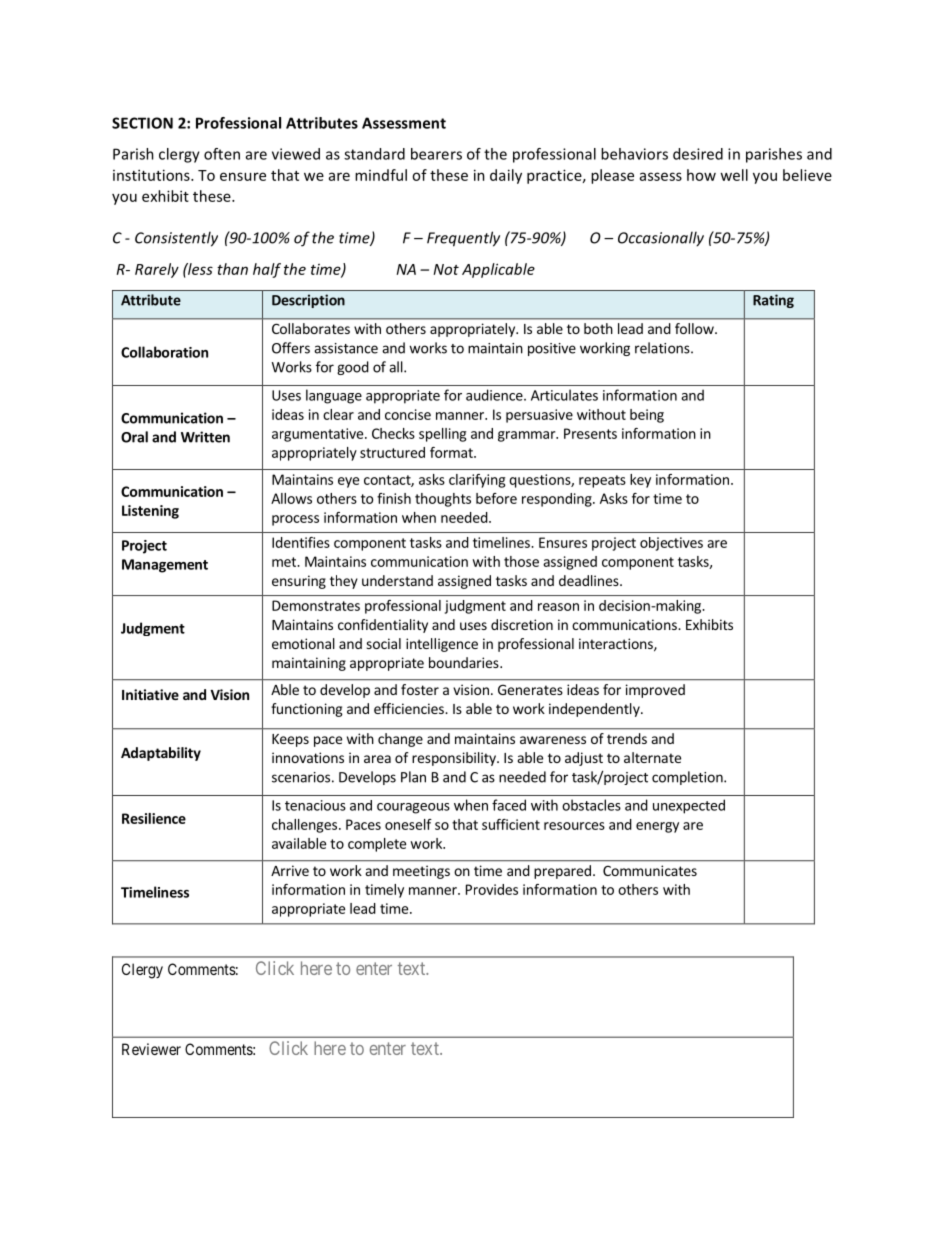 The height and width of the screenshot is (1233, 952). Describe the element at coordinates (205, 437) in the screenshot. I see `Written` at that location.
